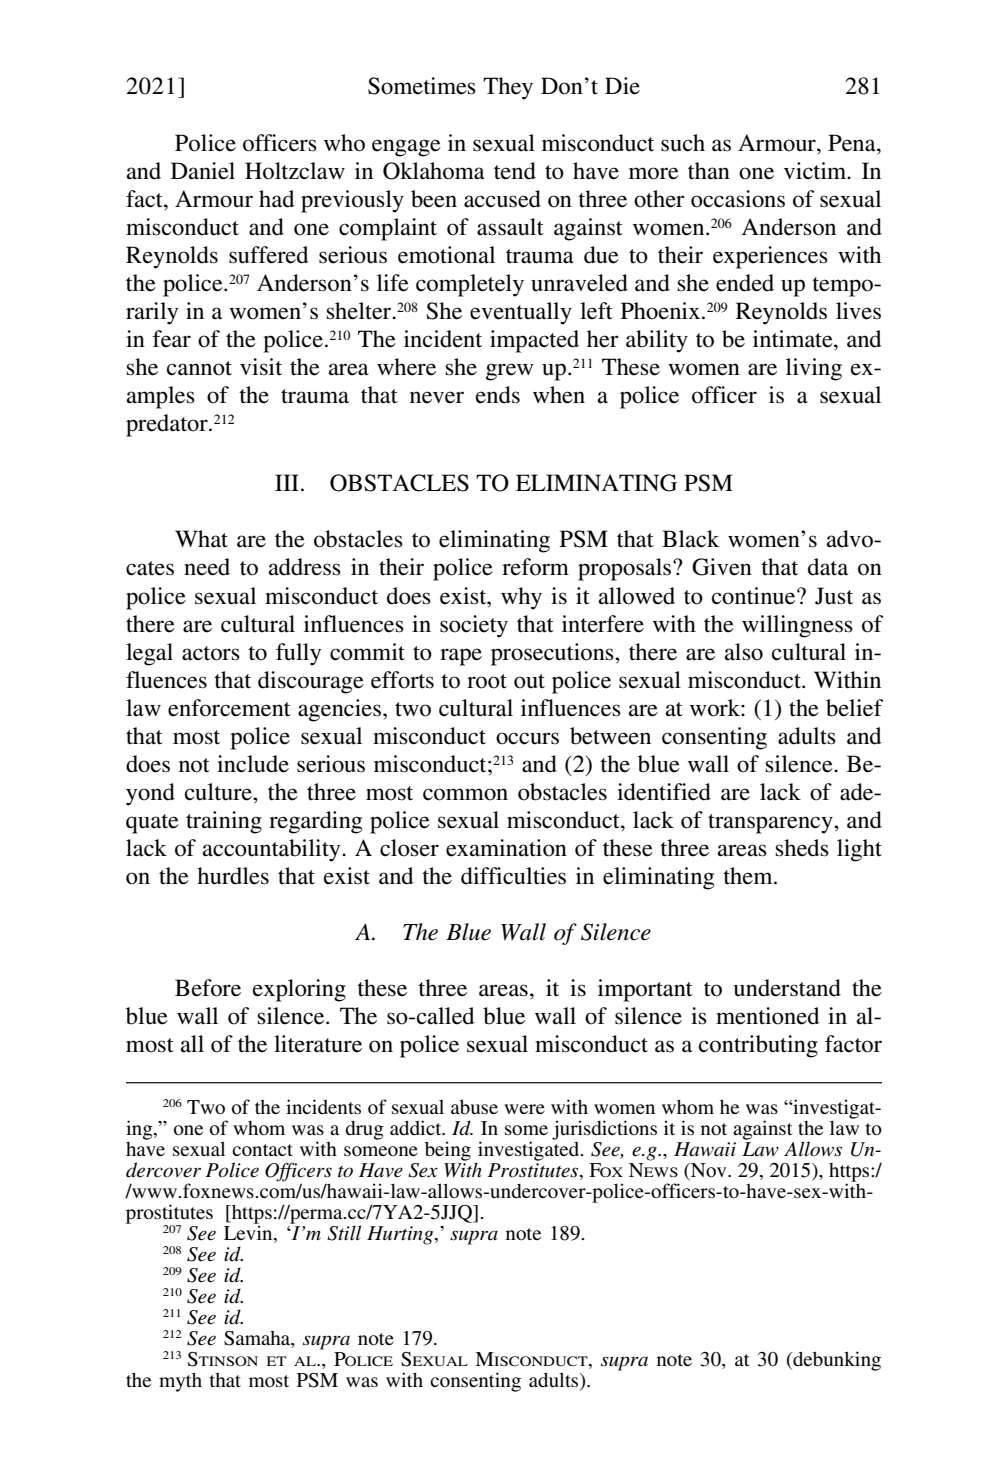 This document has width=1008, height=1471. Describe the element at coordinates (787, 988) in the document. I see `understand` at that location.
